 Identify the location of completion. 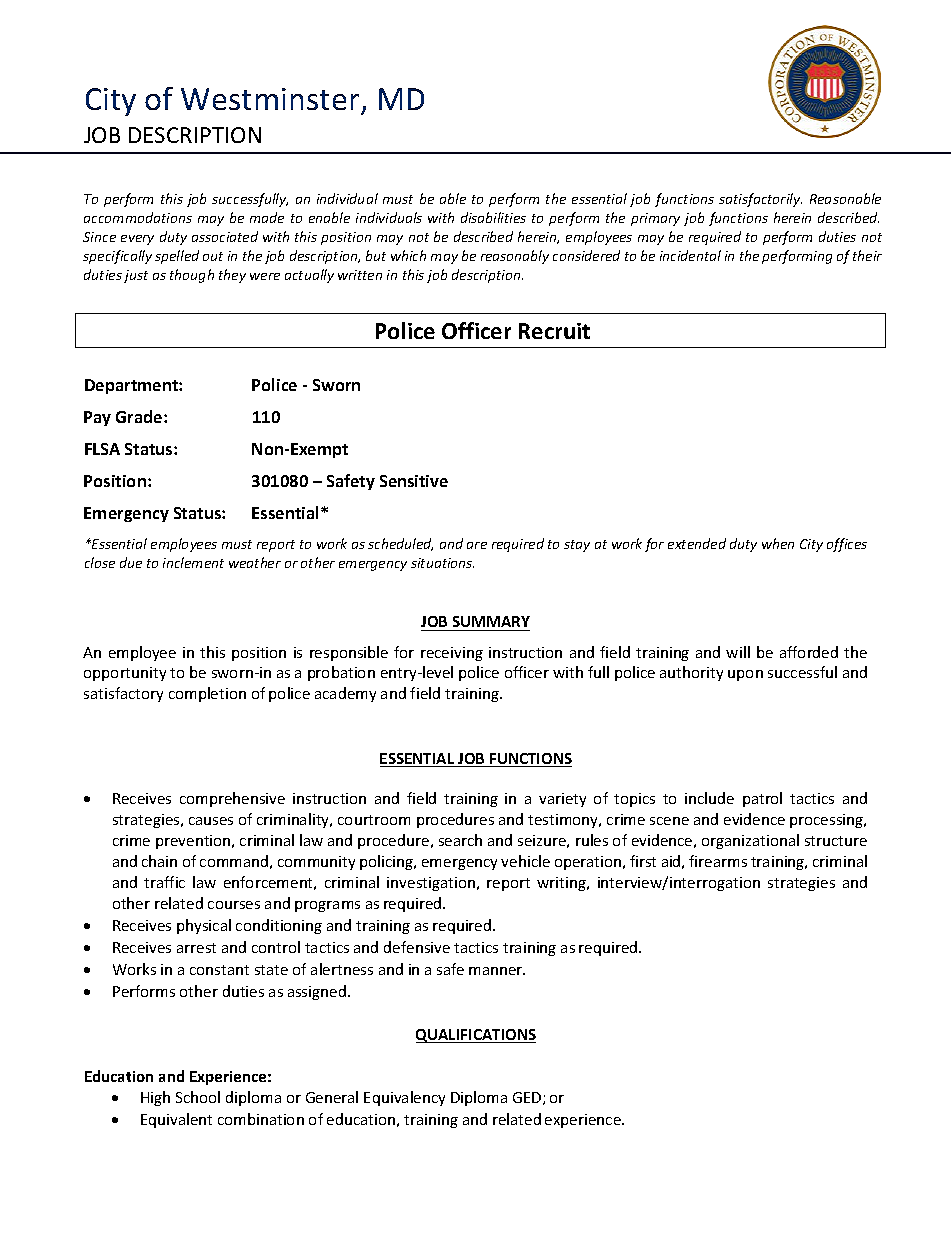
(207, 694).
